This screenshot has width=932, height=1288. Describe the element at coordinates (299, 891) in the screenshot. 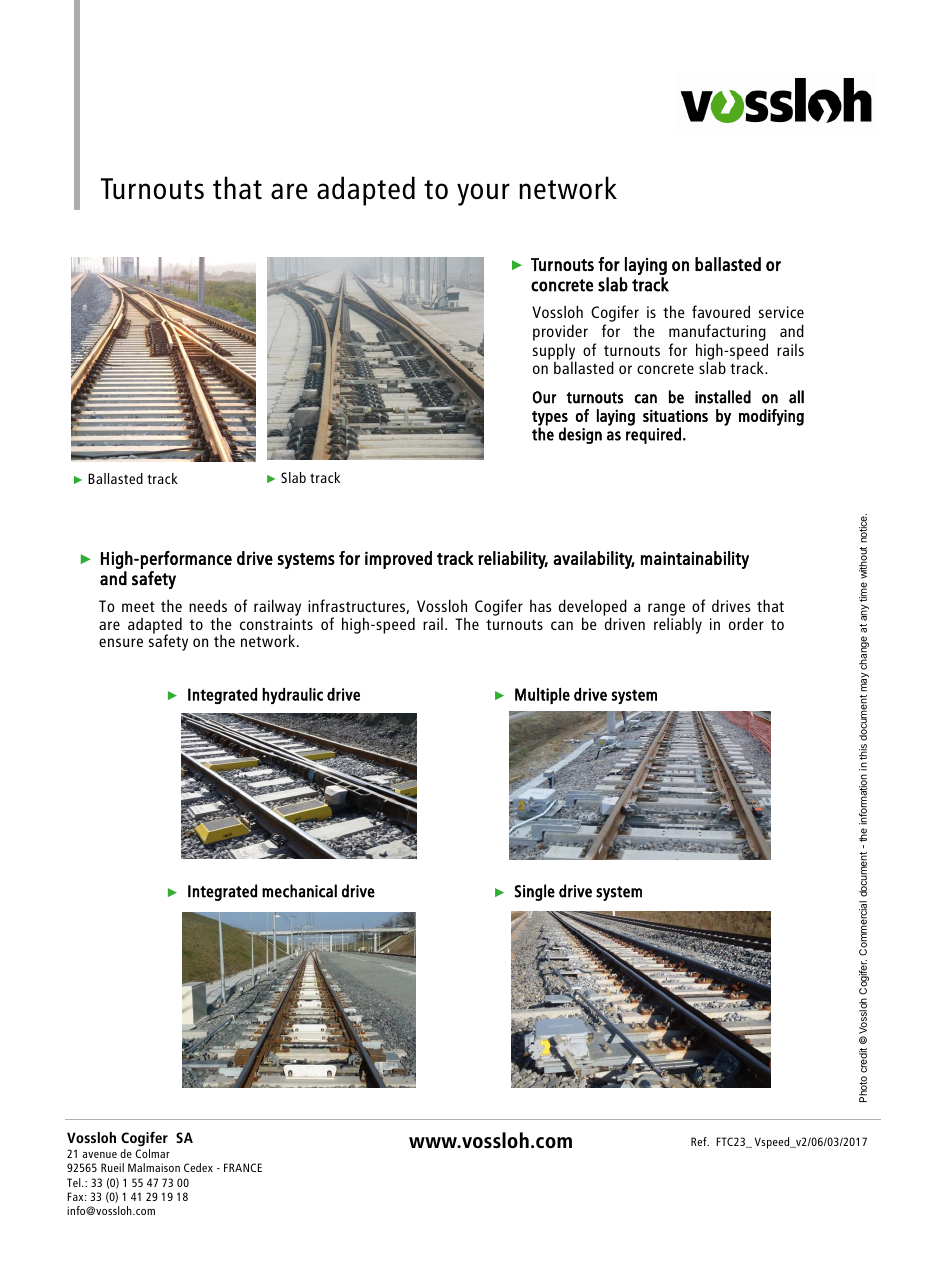

I see `mechanical` at that location.
